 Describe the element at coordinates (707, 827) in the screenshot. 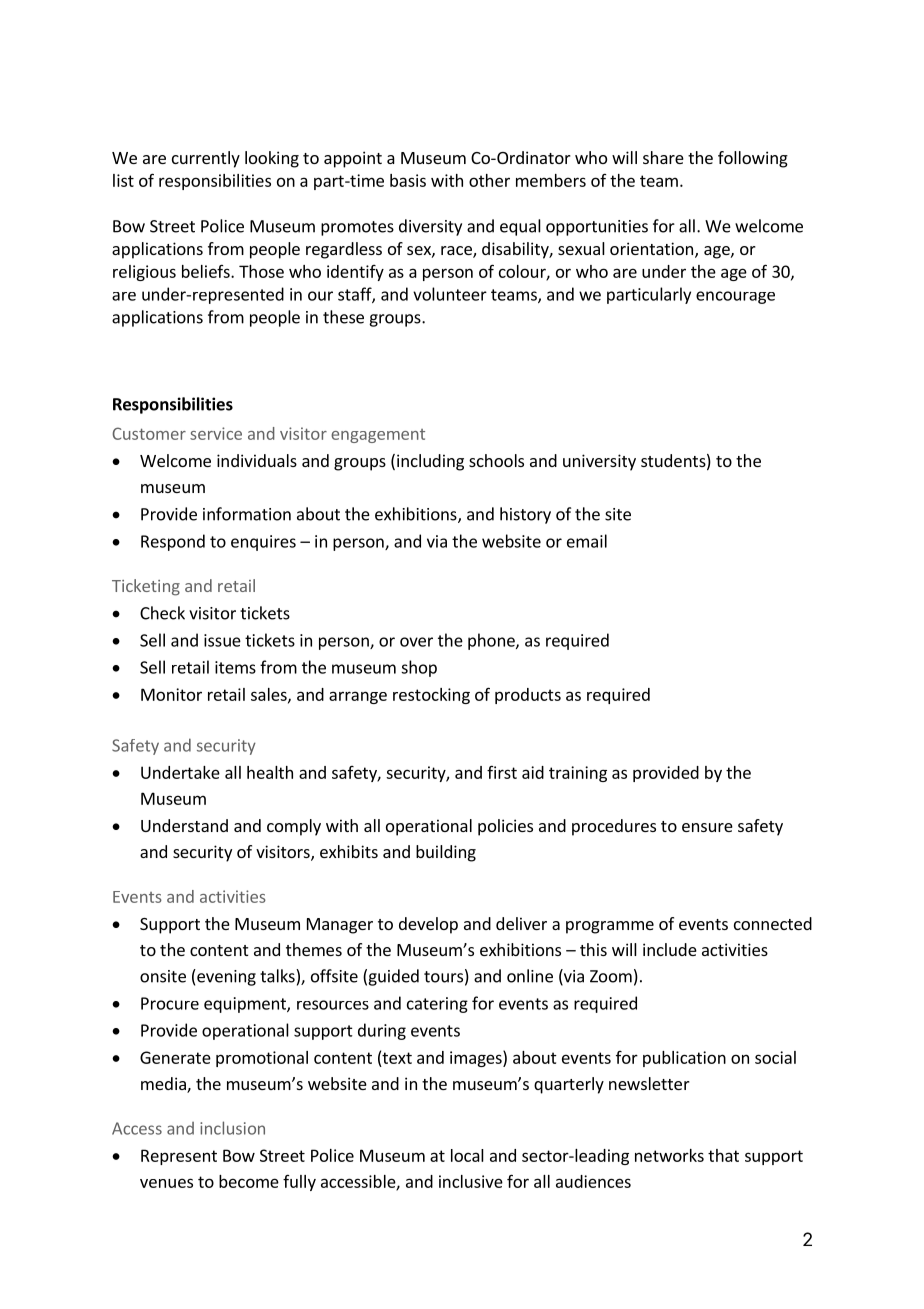

I see `ensure` at that location.
